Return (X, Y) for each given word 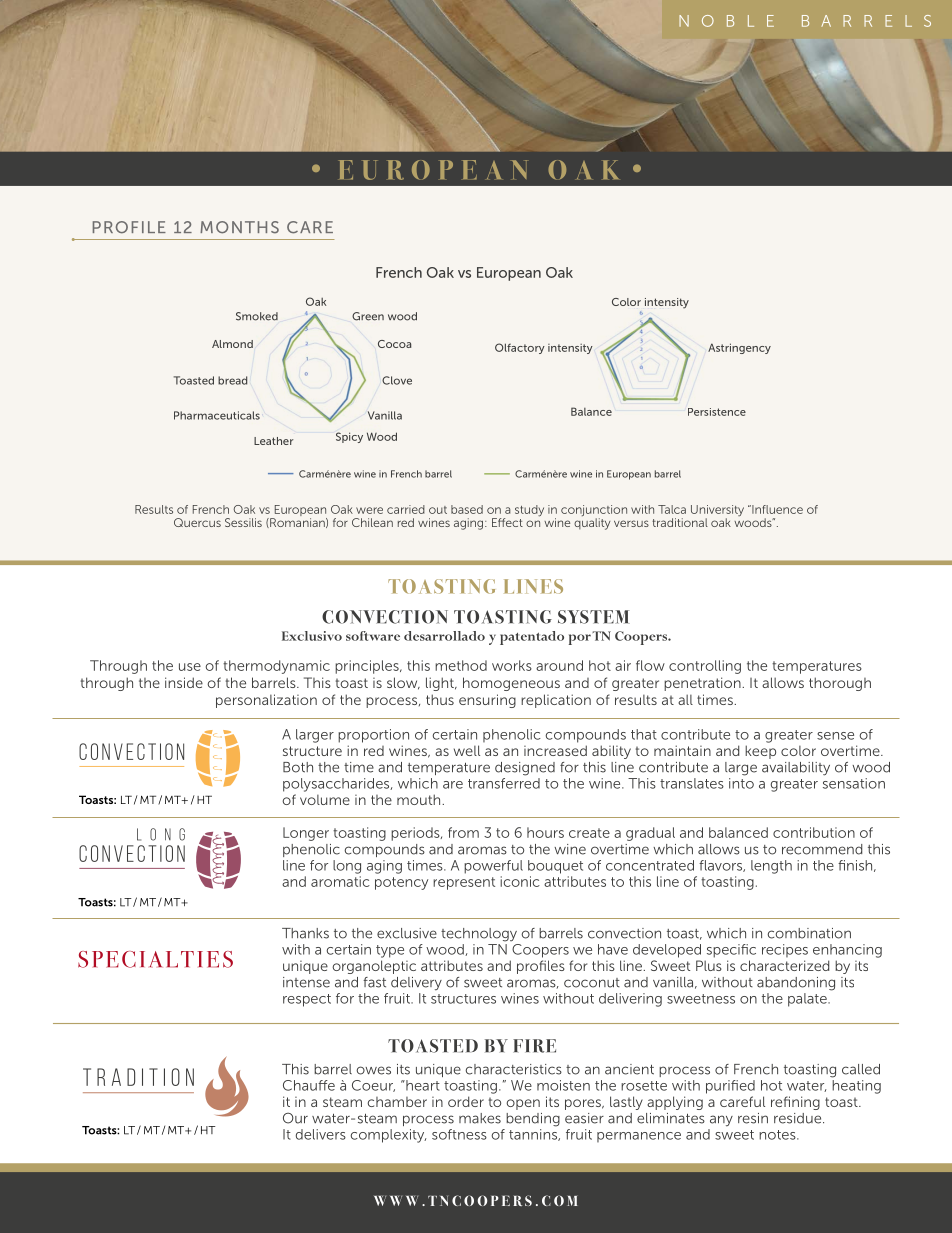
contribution (814, 832)
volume (325, 800)
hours (545, 832)
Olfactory (520, 348)
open (523, 1104)
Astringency (739, 348)
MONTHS (239, 227)
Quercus (197, 522)
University (717, 512)
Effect (507, 522)
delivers (321, 1134)
